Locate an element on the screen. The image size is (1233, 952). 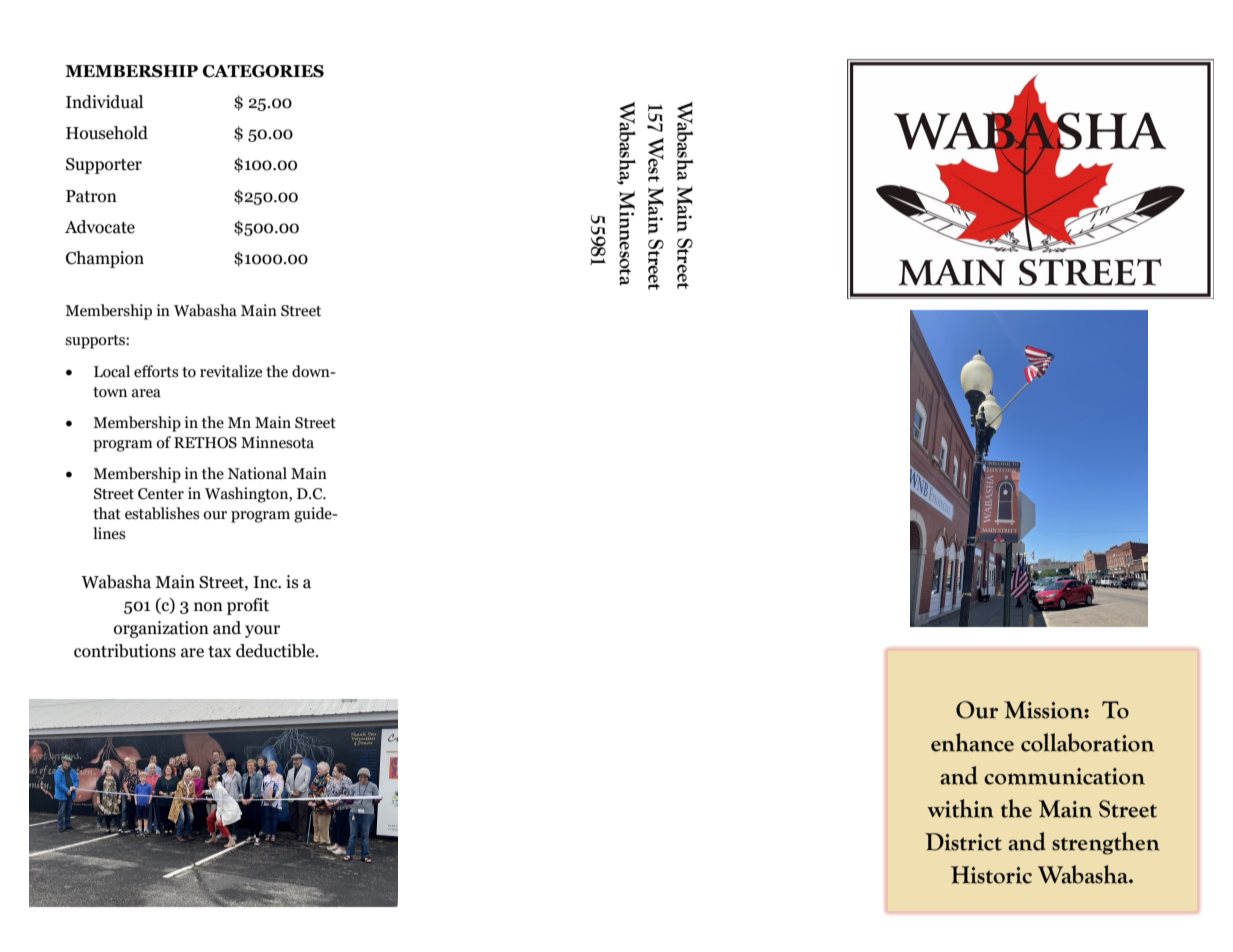
District is located at coordinates (963, 842).
